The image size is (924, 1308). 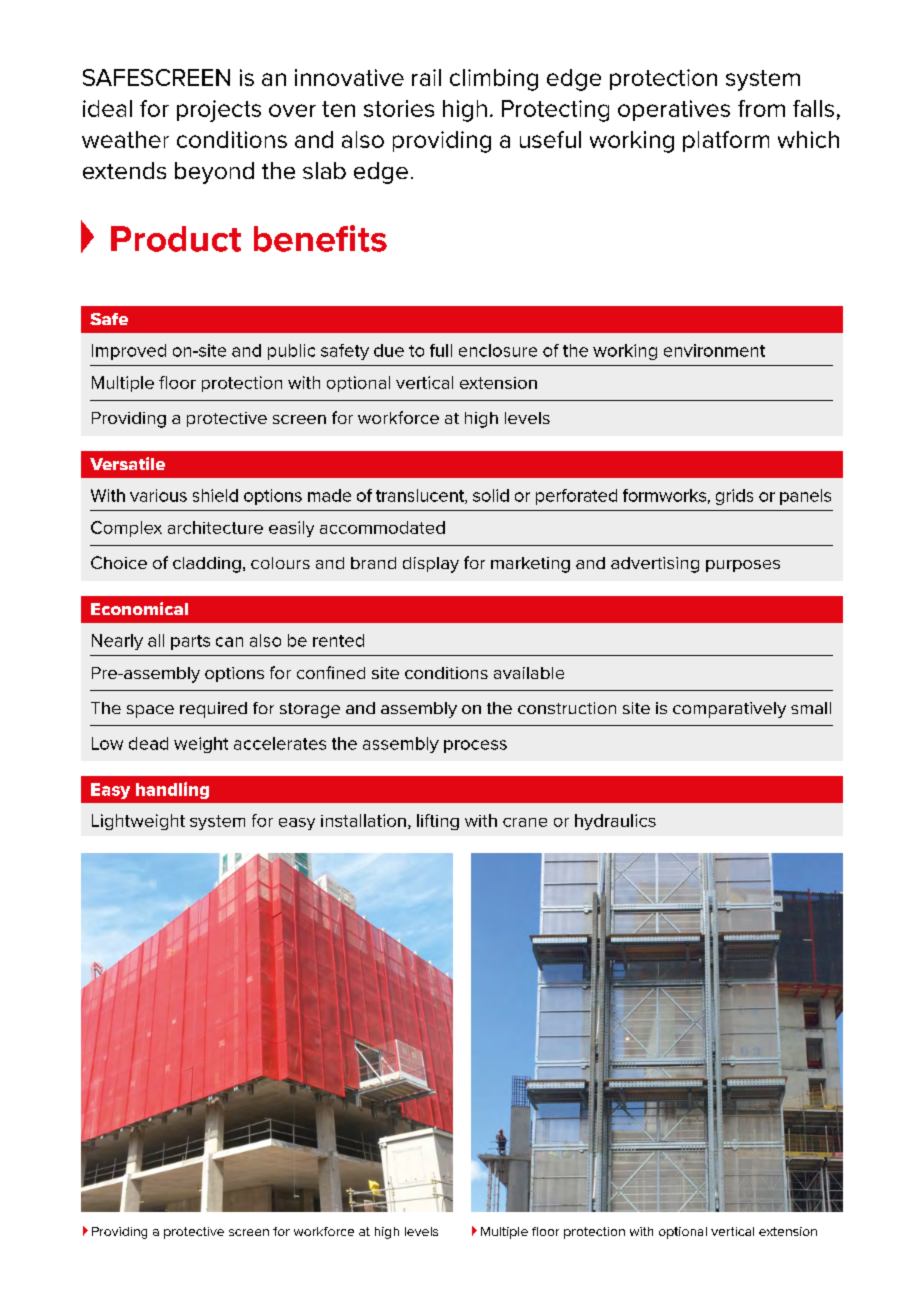 I want to click on cladding, so click(x=207, y=565).
